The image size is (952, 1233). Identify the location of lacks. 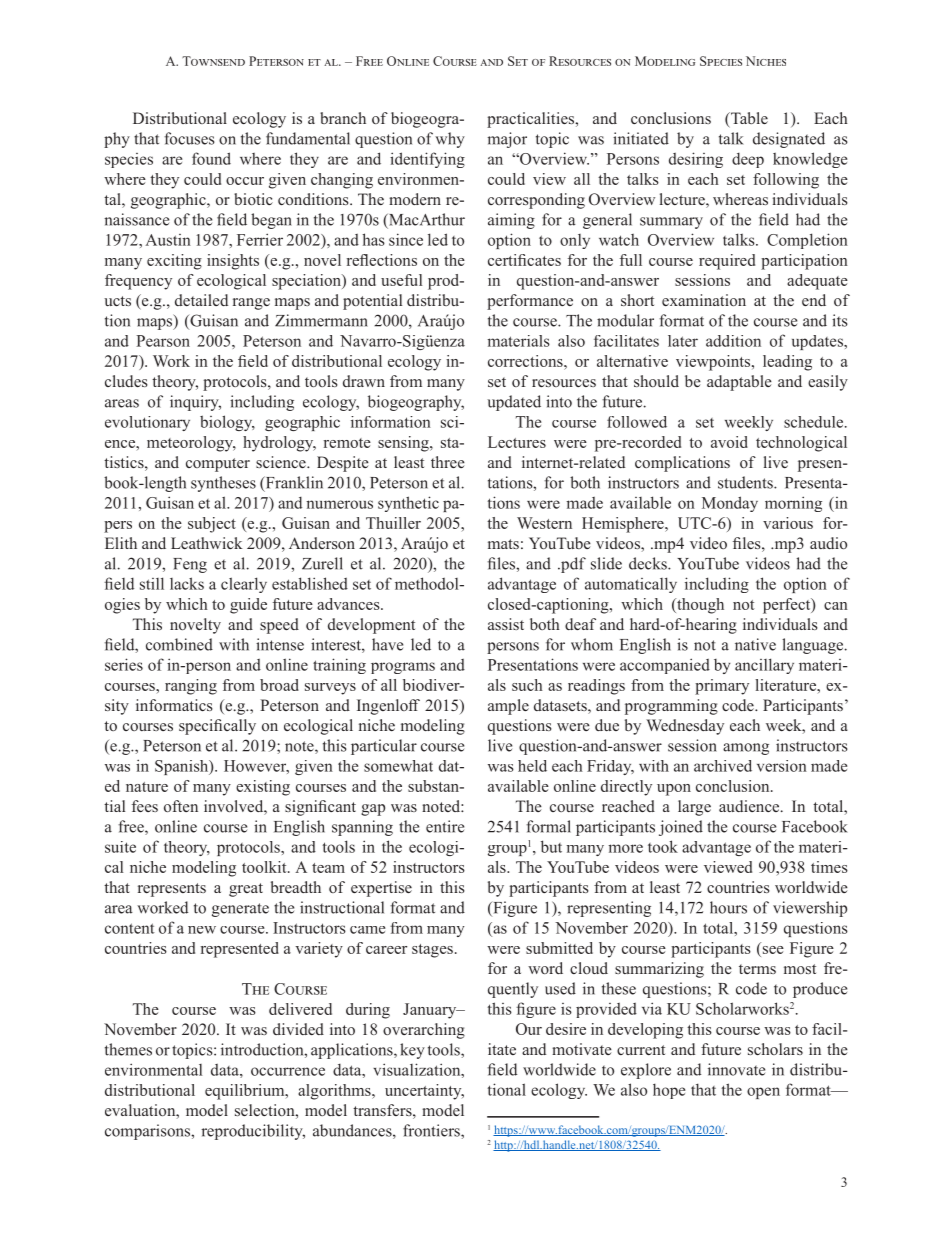
(187, 583).
